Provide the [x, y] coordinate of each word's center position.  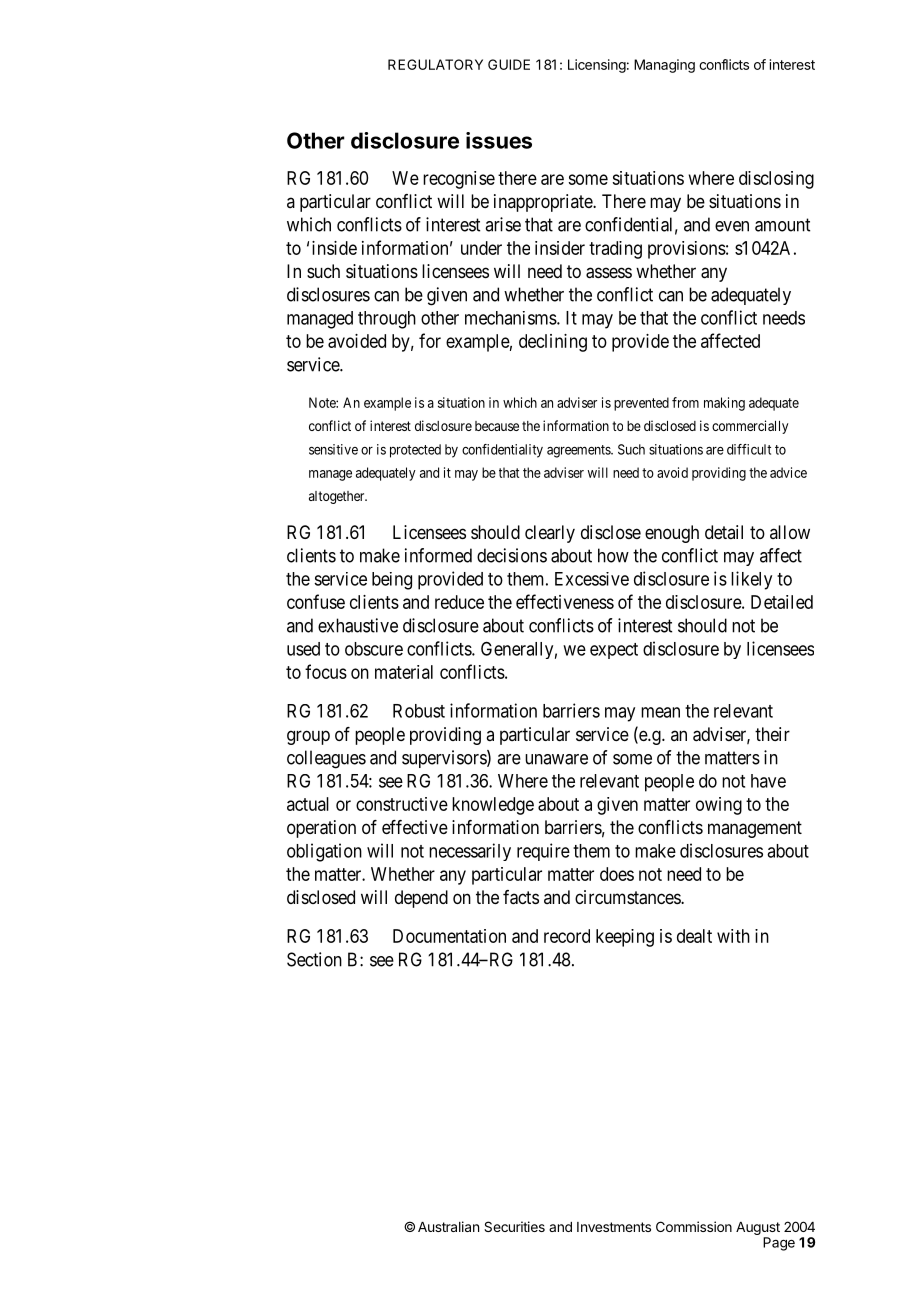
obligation [324, 852]
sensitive [333, 449]
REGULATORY [435, 64]
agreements [579, 451]
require [543, 852]
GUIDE [509, 64]
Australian [448, 1226]
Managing [664, 66]
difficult [749, 449]
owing [719, 806]
